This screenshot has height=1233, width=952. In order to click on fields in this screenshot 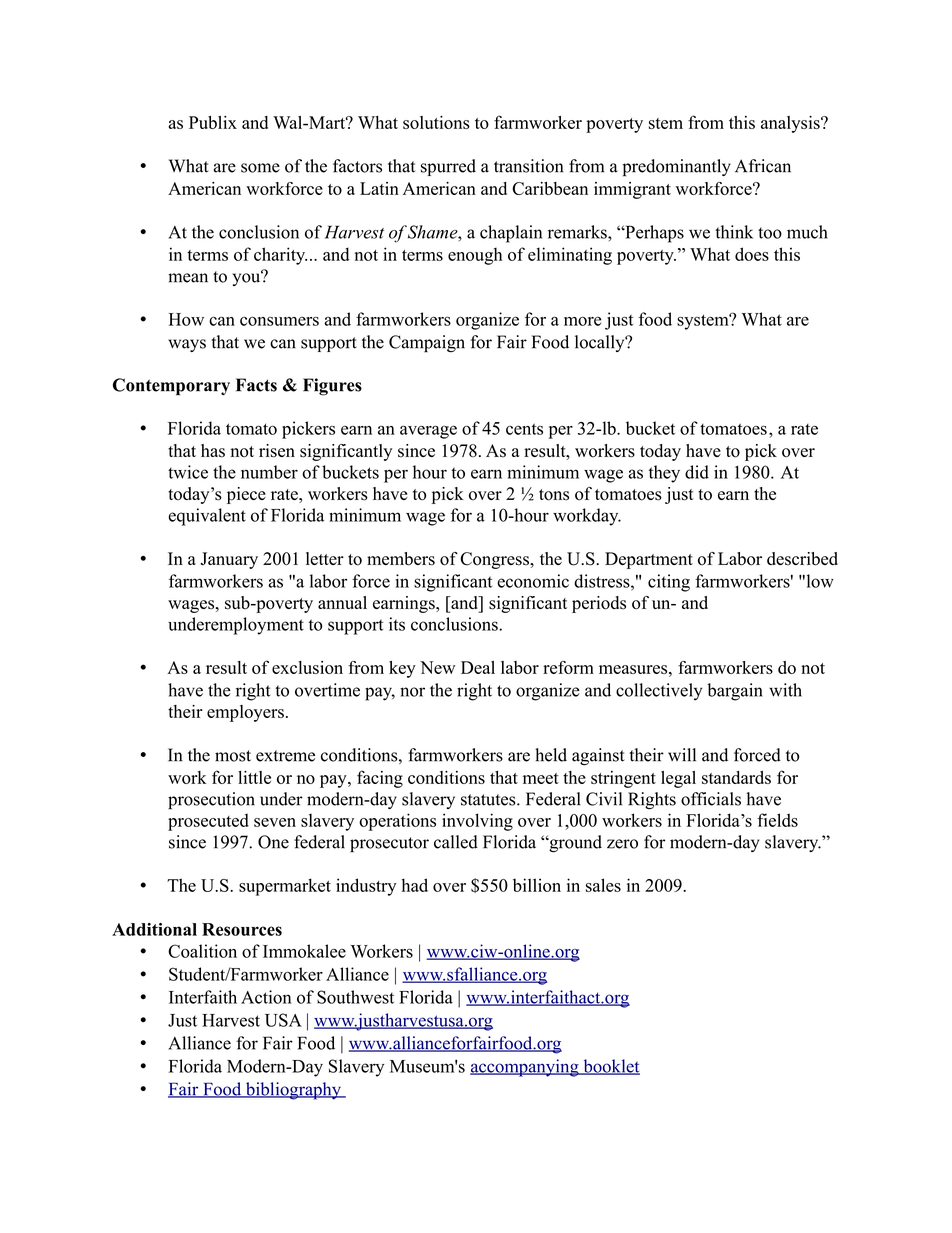, I will do `click(777, 820)`.
